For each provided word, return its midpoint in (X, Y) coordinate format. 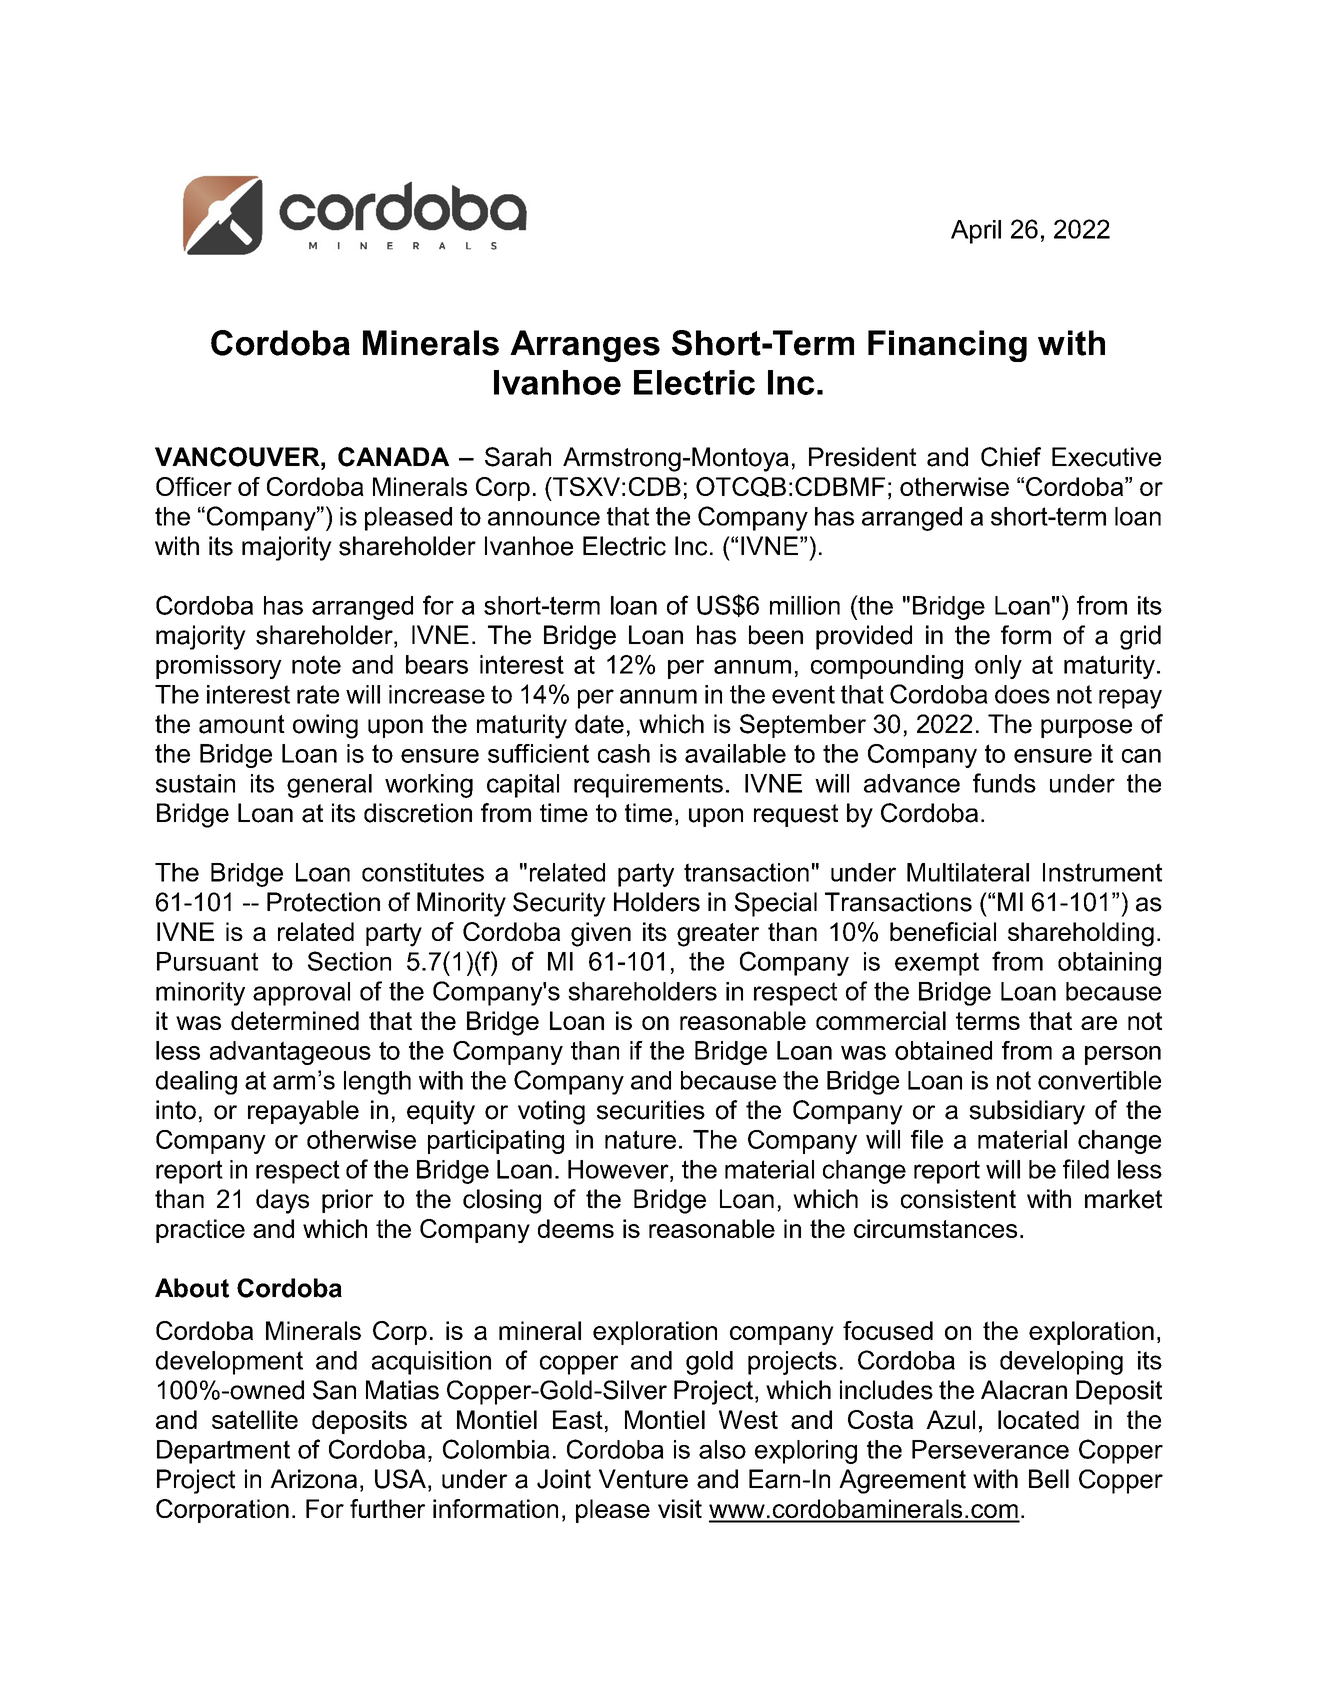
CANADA (393, 457)
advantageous (290, 1053)
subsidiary (1027, 1112)
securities (651, 1110)
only (998, 667)
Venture (643, 1479)
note (316, 664)
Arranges (585, 346)
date (599, 724)
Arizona (313, 1479)
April (976, 232)
